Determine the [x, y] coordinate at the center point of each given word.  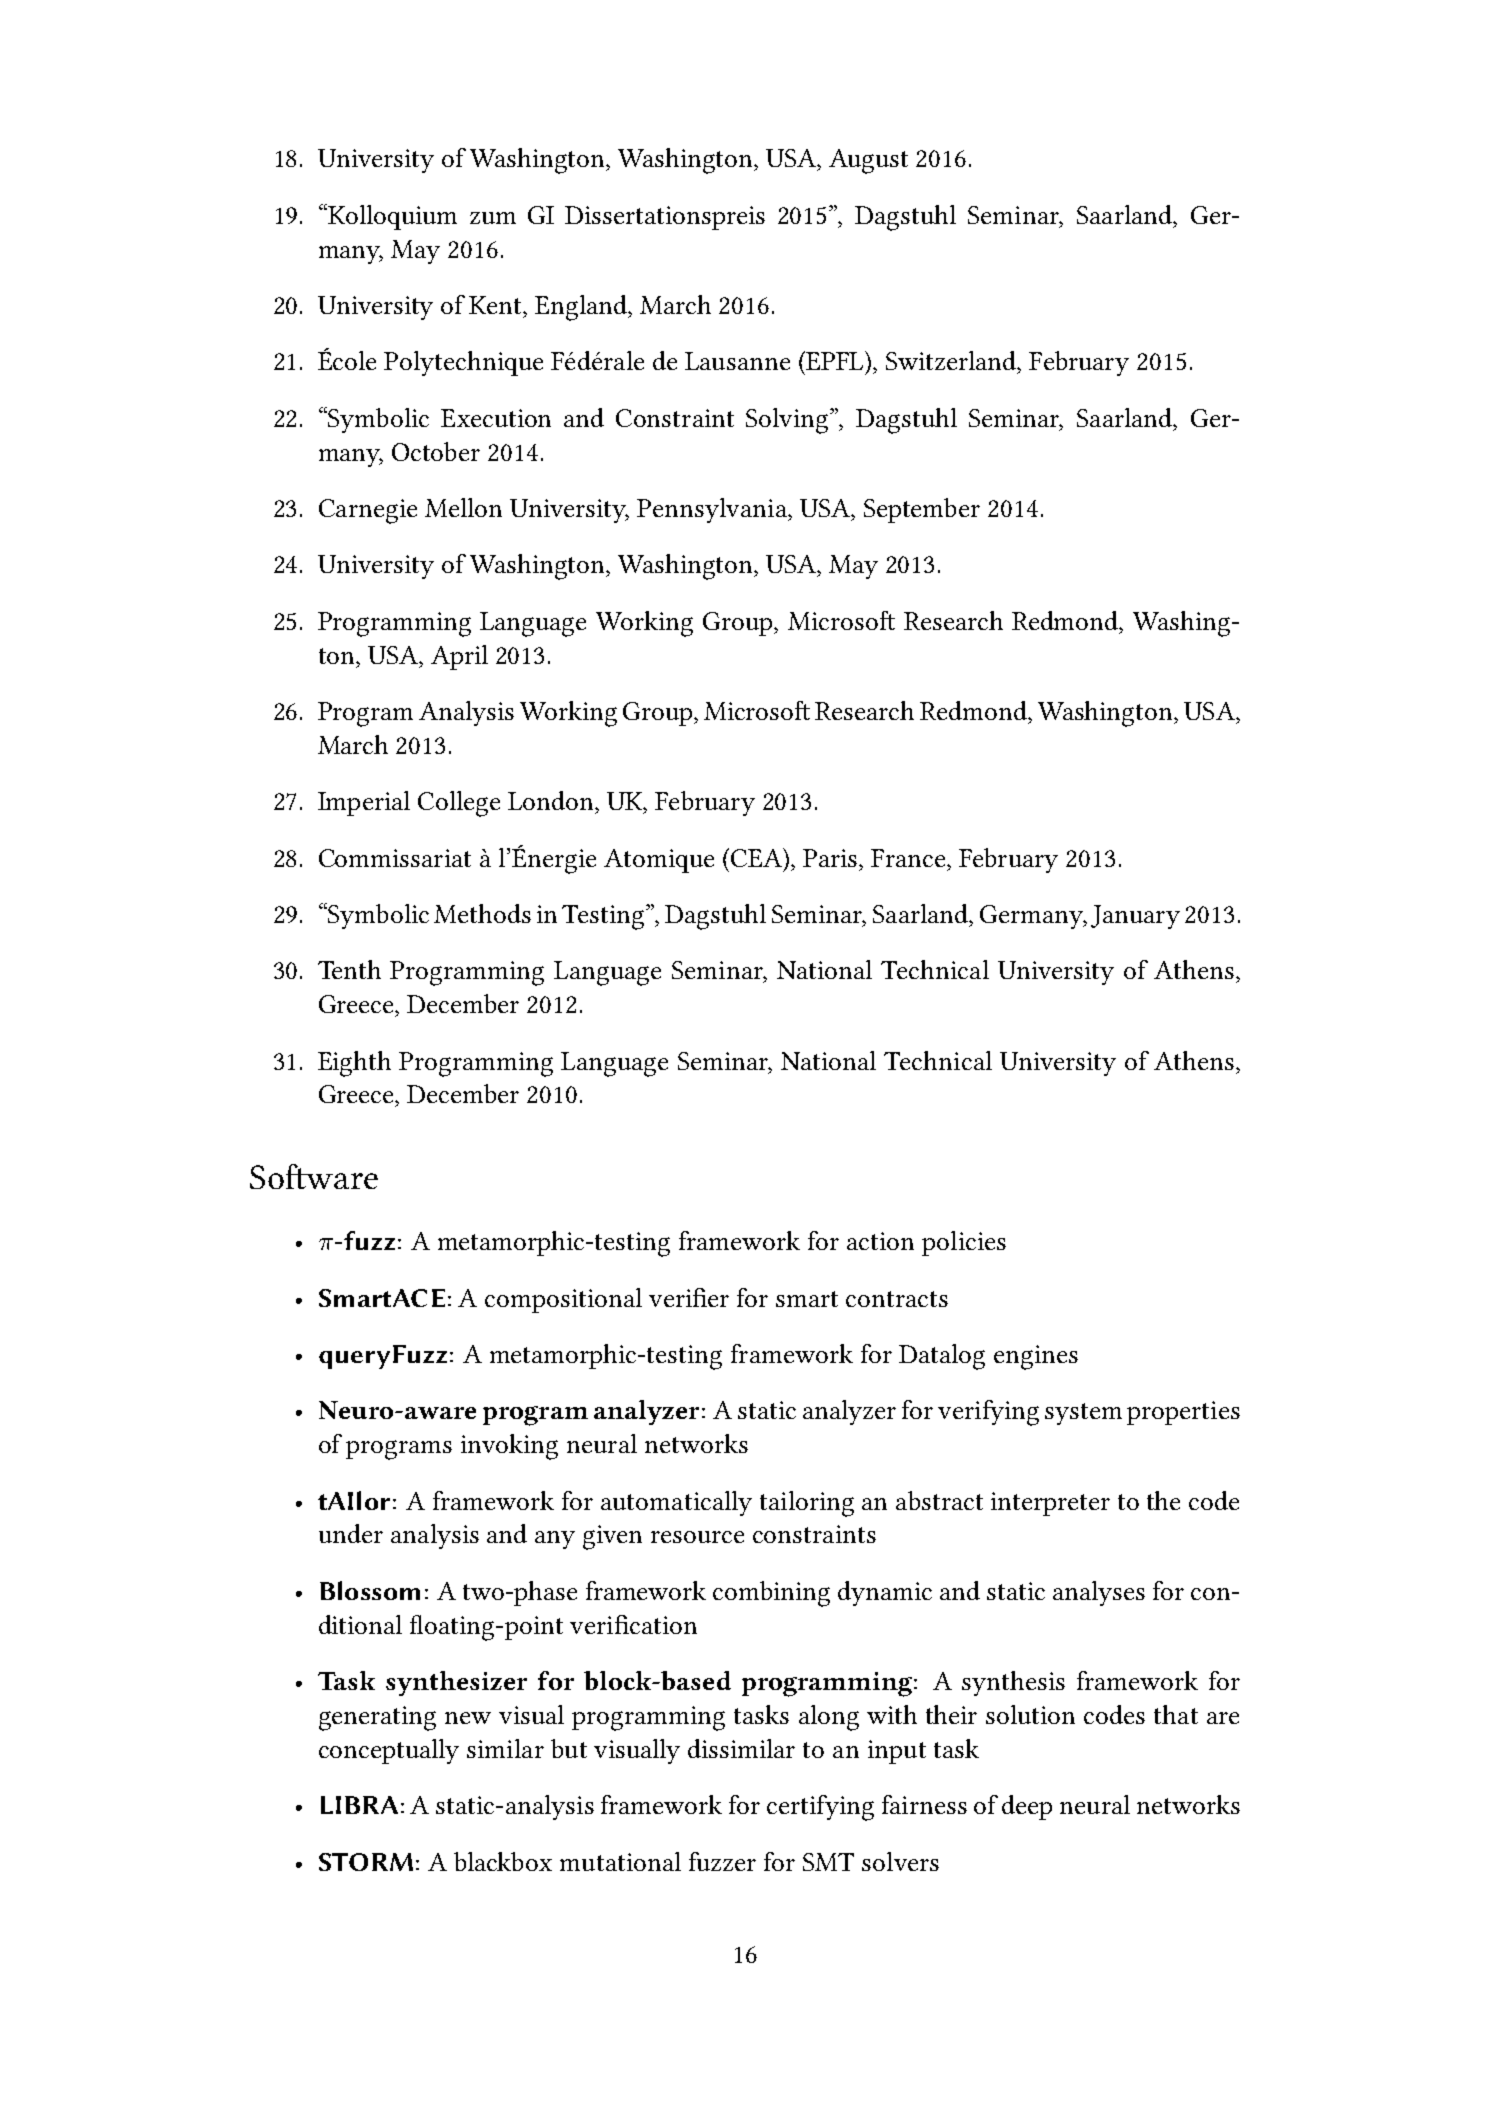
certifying [820, 1808]
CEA [758, 857]
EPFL [833, 360]
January [1135, 917]
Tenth [349, 969]
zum [493, 218]
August [868, 161]
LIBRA [359, 1805]
